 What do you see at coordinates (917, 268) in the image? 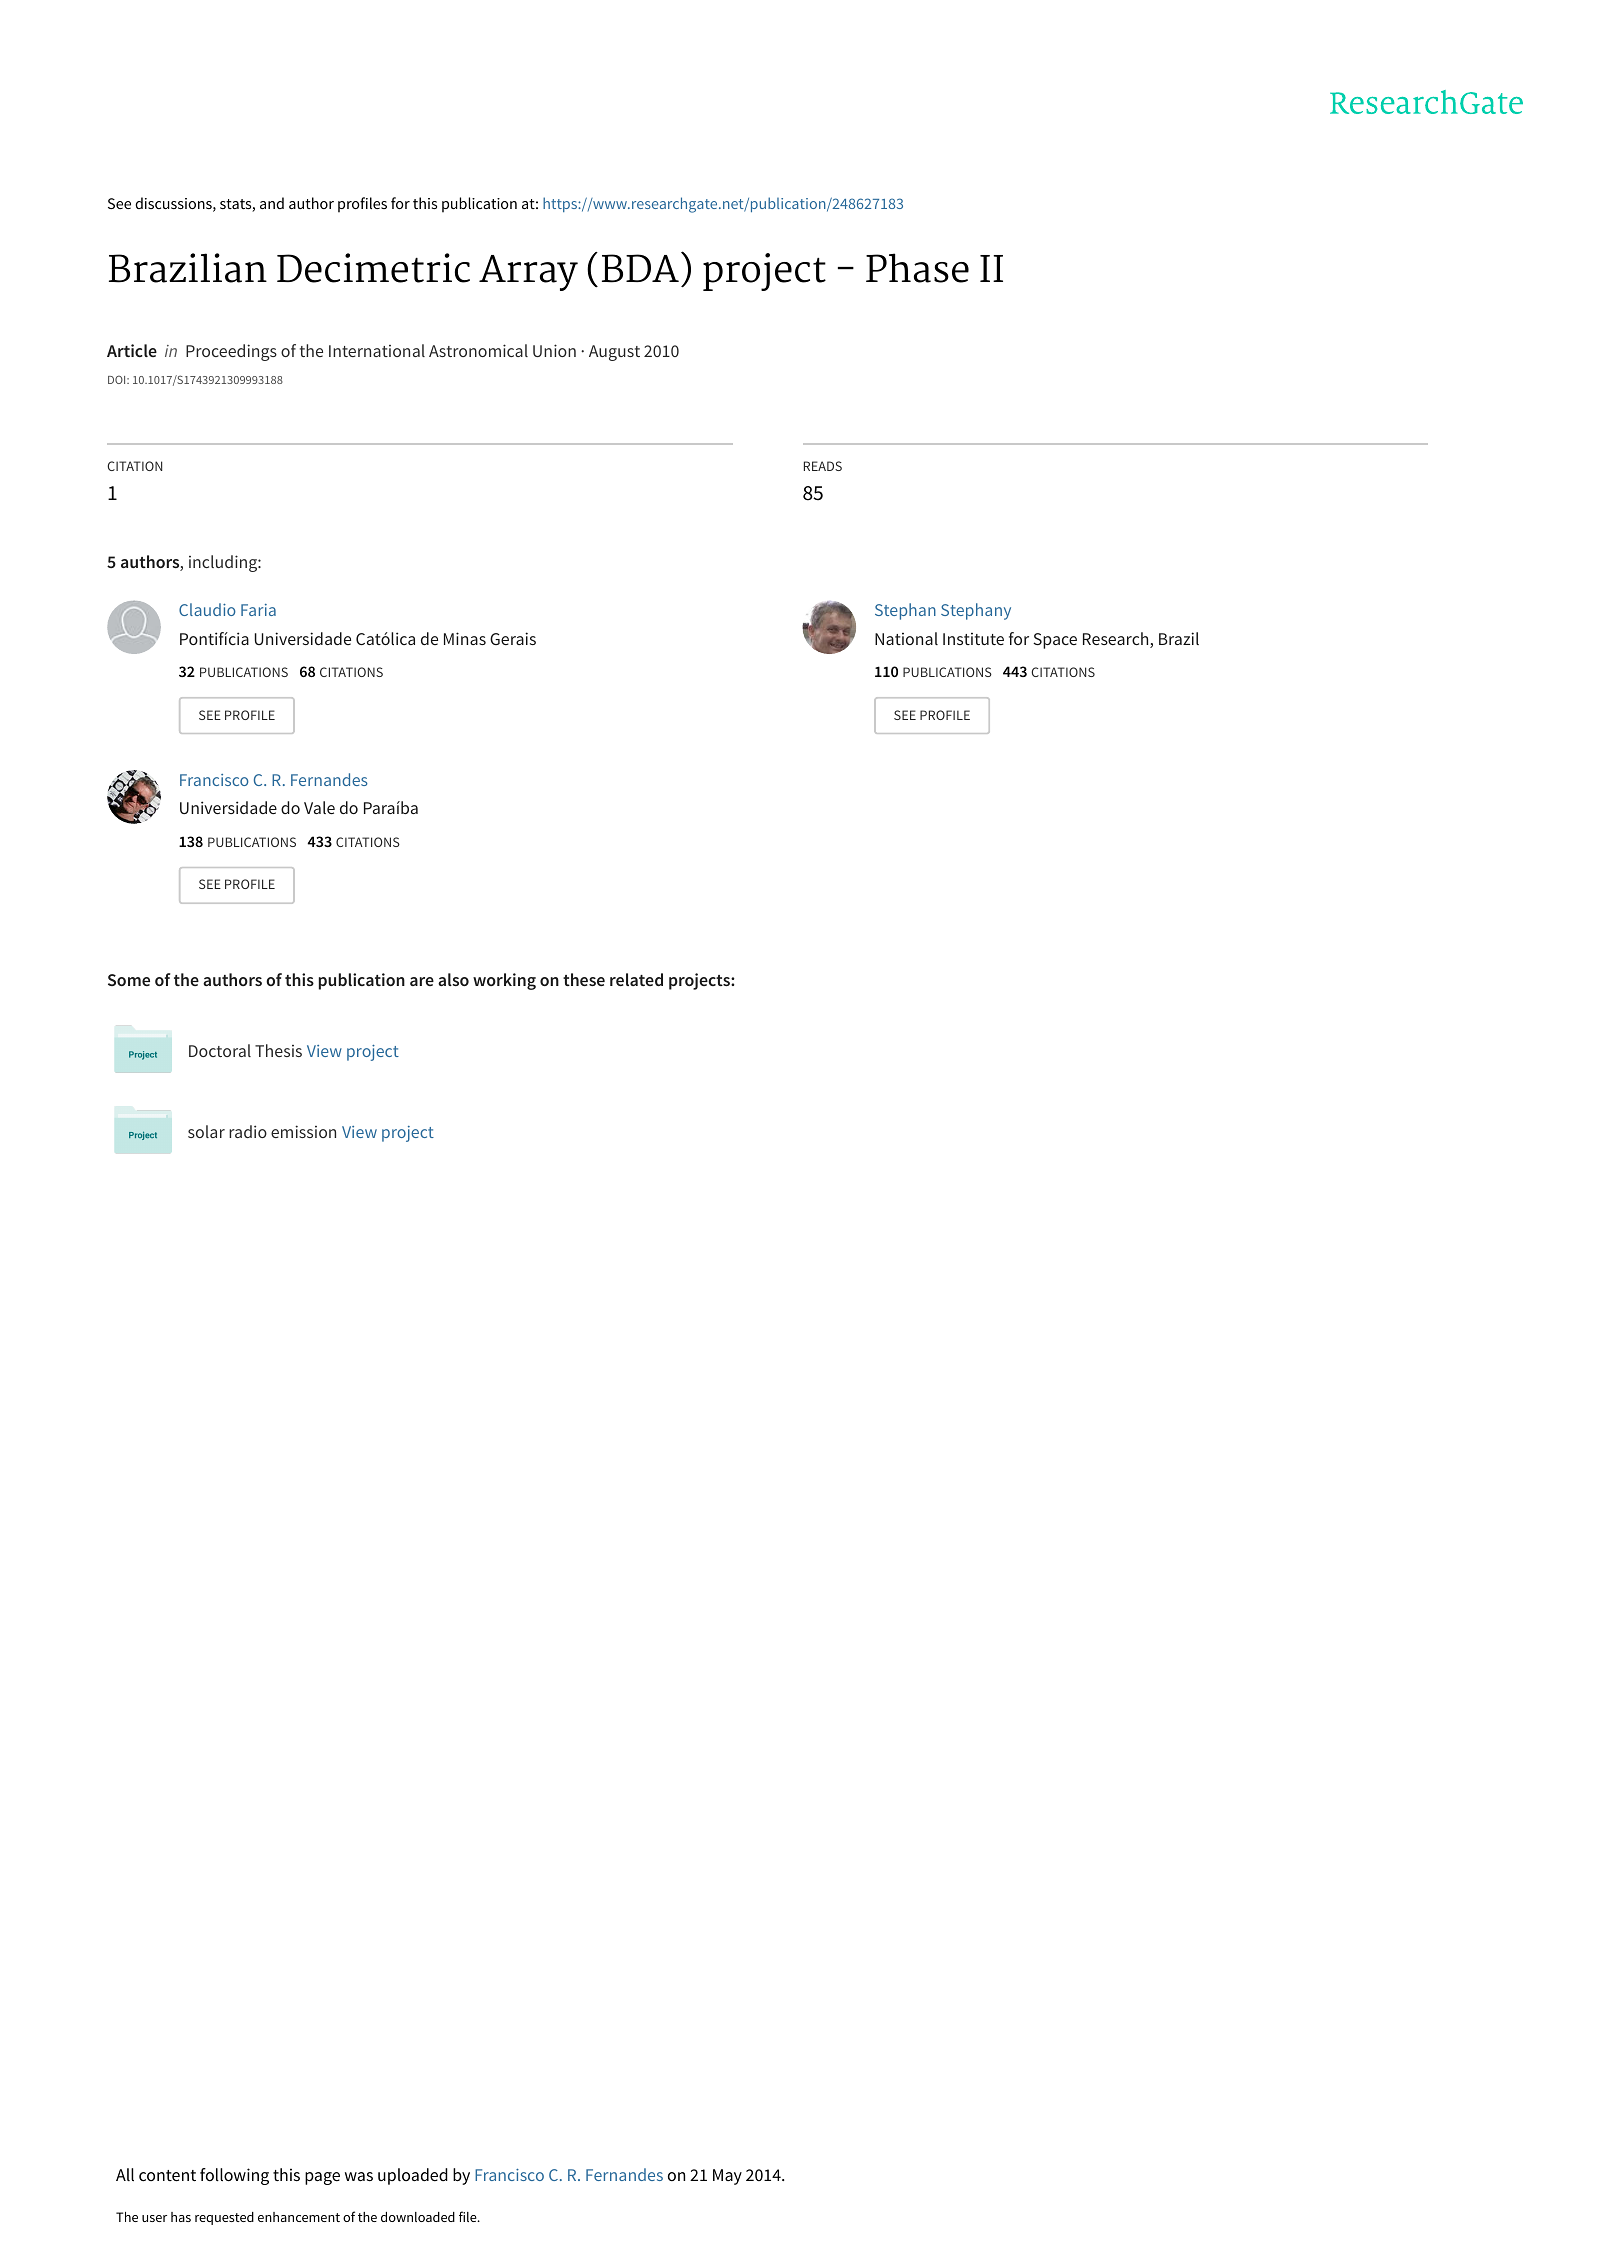
I see `Phase` at bounding box center [917, 268].
